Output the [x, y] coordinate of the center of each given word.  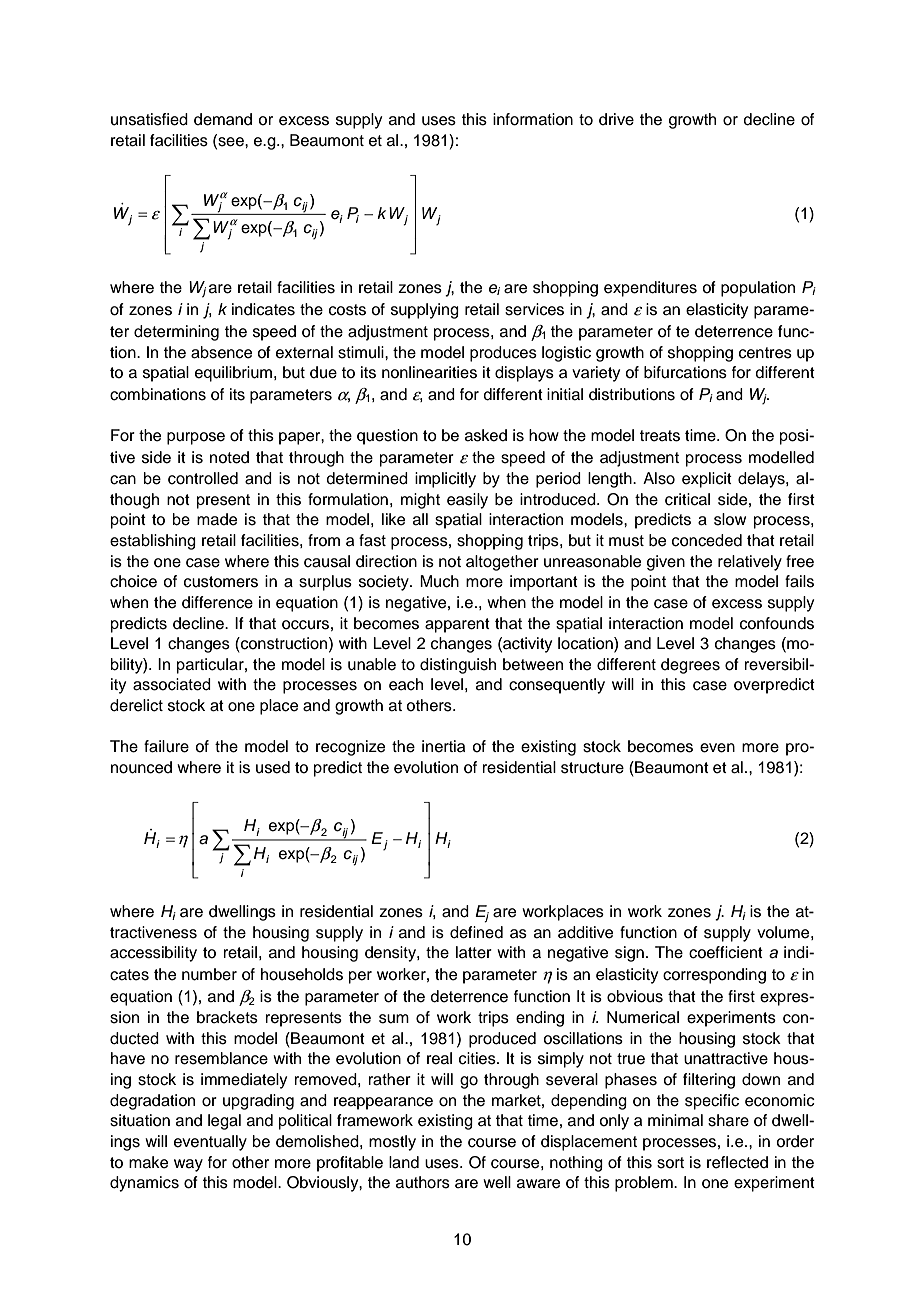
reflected [737, 1162]
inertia [443, 746]
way [188, 1165]
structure [592, 768]
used [273, 767]
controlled [203, 478]
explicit [707, 480]
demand [223, 119]
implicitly [445, 480]
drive [616, 119]
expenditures [650, 289]
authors [423, 1182]
